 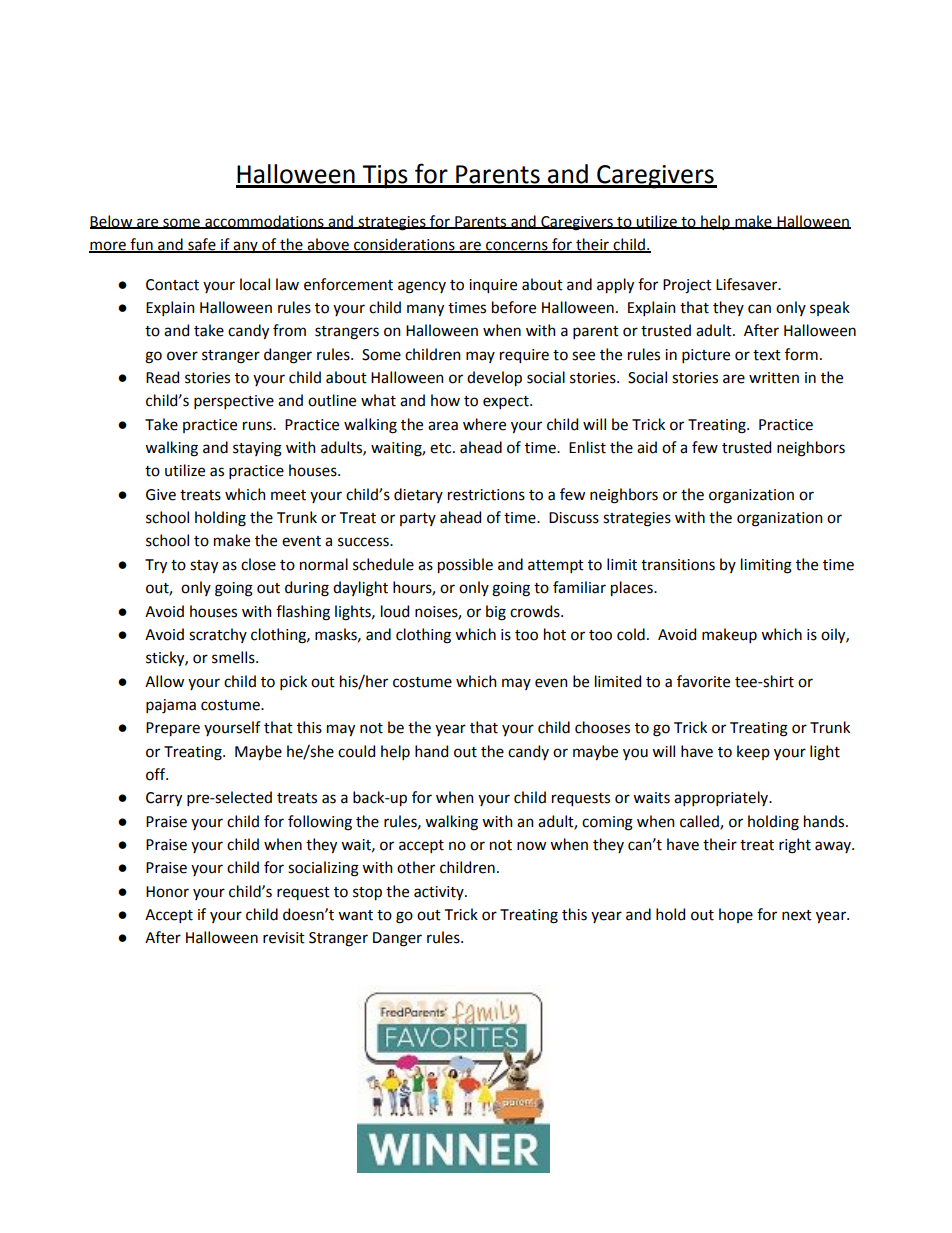 What do you see at coordinates (218, 635) in the screenshot?
I see `scratchy` at bounding box center [218, 635].
